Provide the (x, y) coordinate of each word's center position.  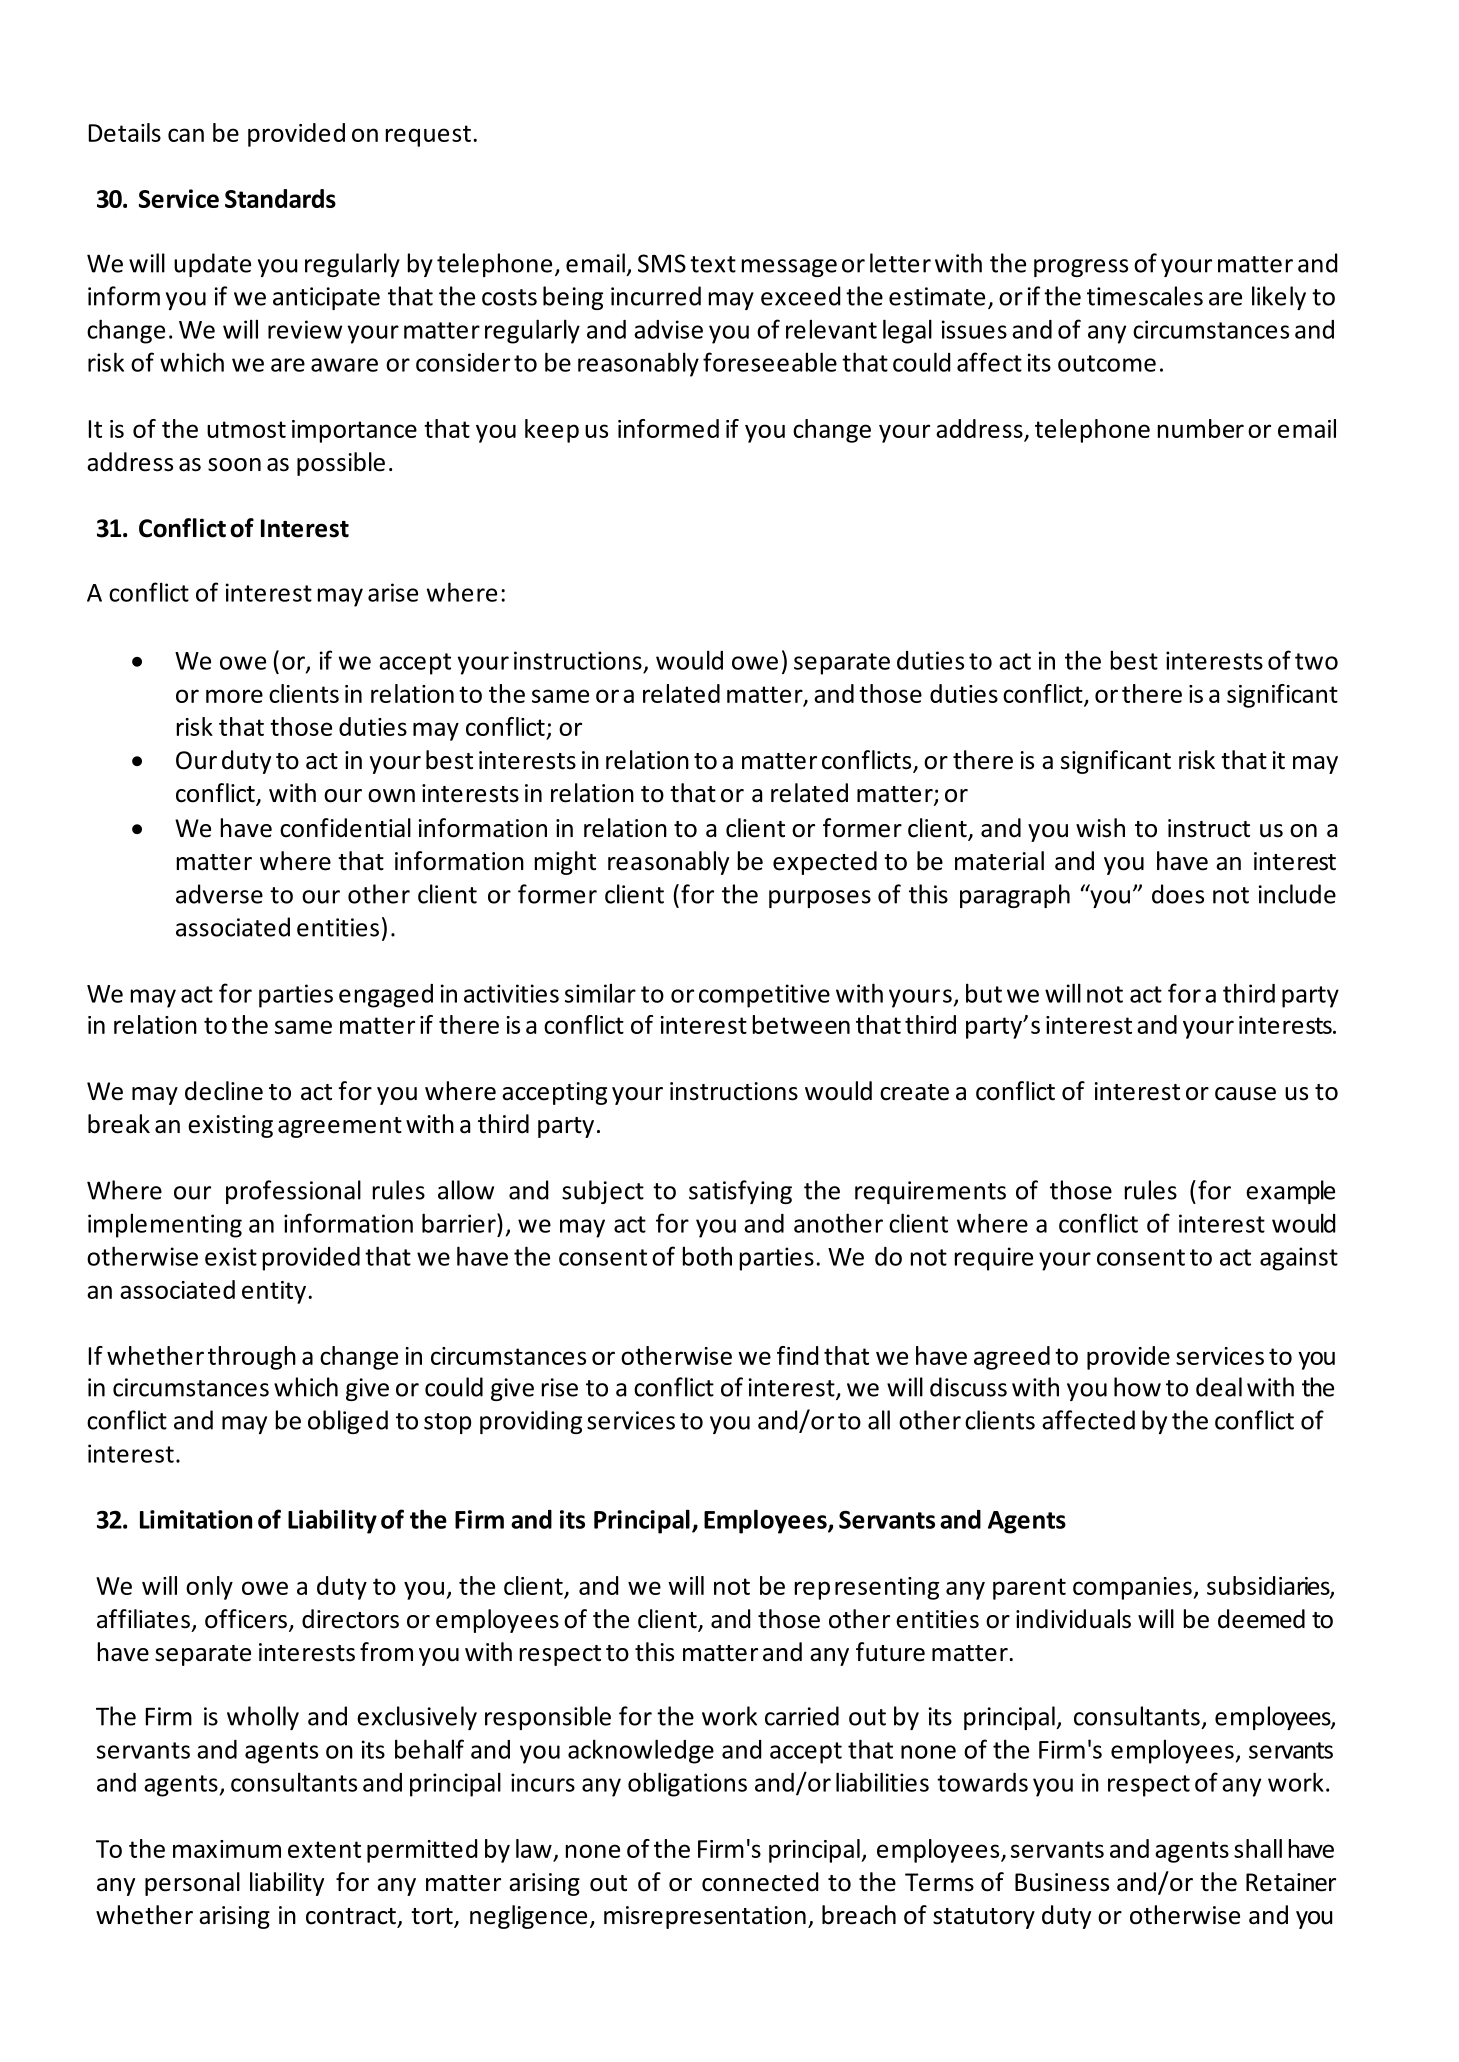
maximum (227, 1849)
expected (825, 863)
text (713, 264)
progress (1081, 268)
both (707, 1256)
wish (1100, 828)
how (1137, 1387)
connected (760, 1882)
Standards (280, 198)
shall (1258, 1848)
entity (274, 1292)
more (234, 696)
